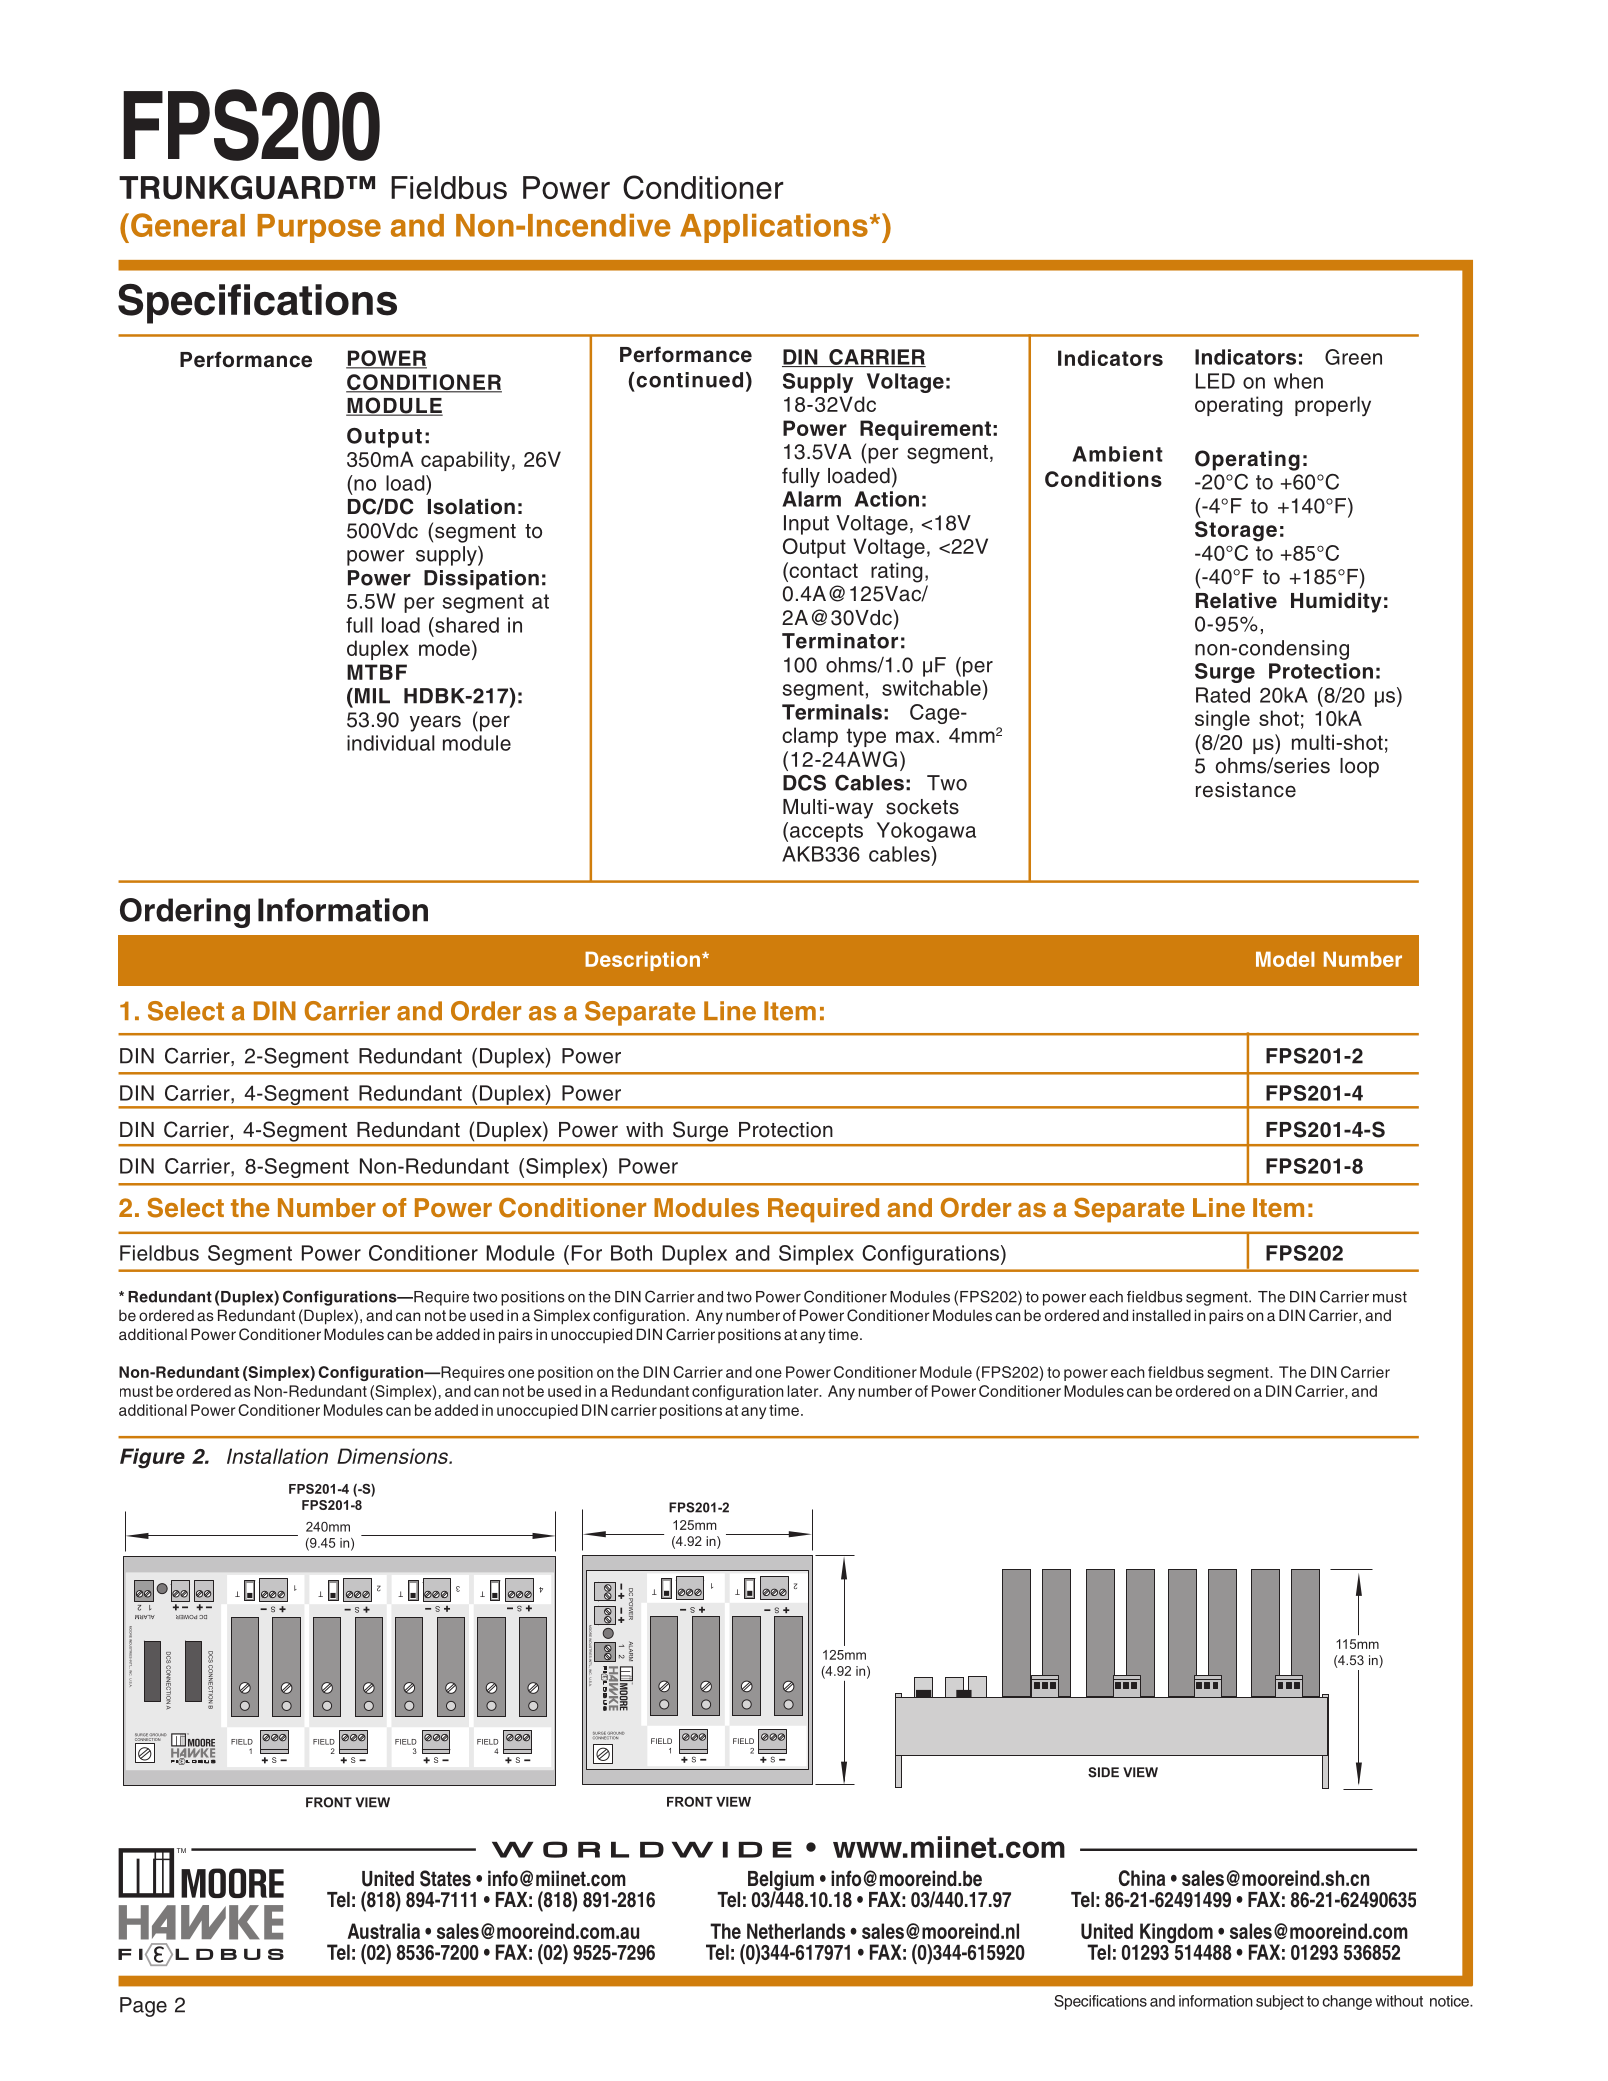 The height and width of the screenshot is (2081, 1608). I want to click on Purpose, so click(319, 228).
